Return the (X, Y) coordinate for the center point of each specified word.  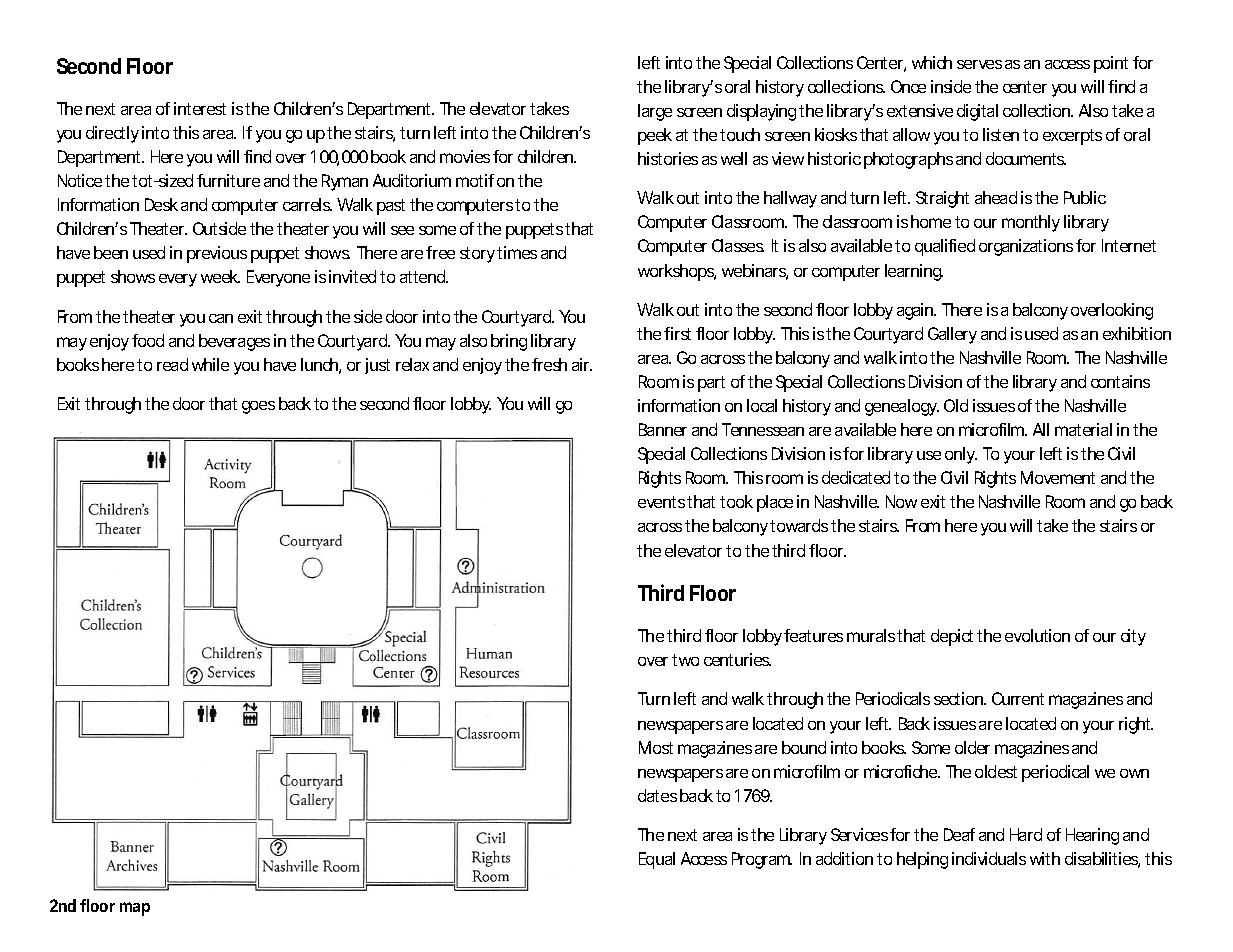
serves (979, 64)
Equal (657, 860)
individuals (989, 858)
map (135, 909)
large (655, 112)
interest (200, 108)
